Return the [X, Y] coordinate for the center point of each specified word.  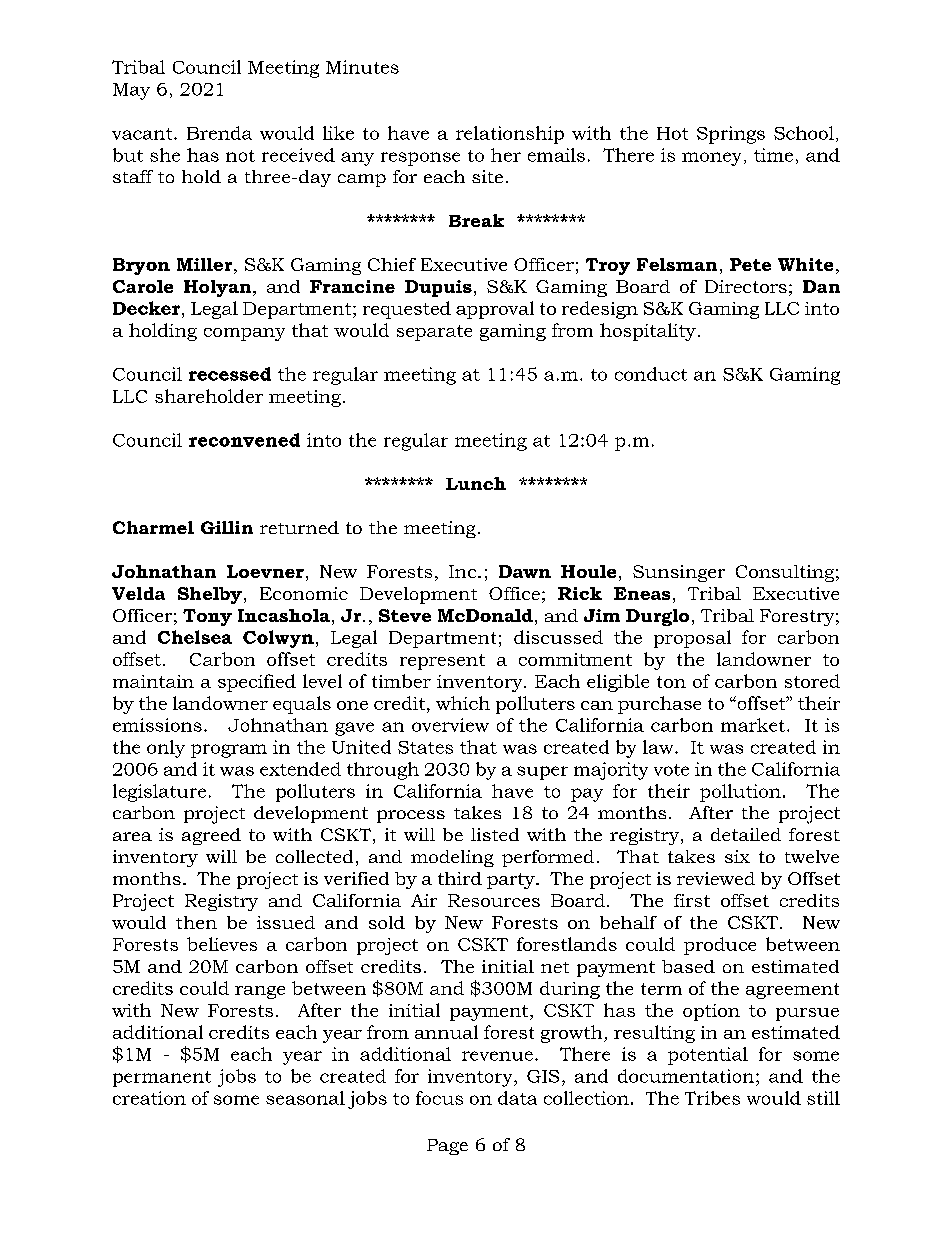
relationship [510, 135]
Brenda [219, 133]
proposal [692, 639]
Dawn [525, 571]
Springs [731, 135]
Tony [207, 617]
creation [149, 1098]
